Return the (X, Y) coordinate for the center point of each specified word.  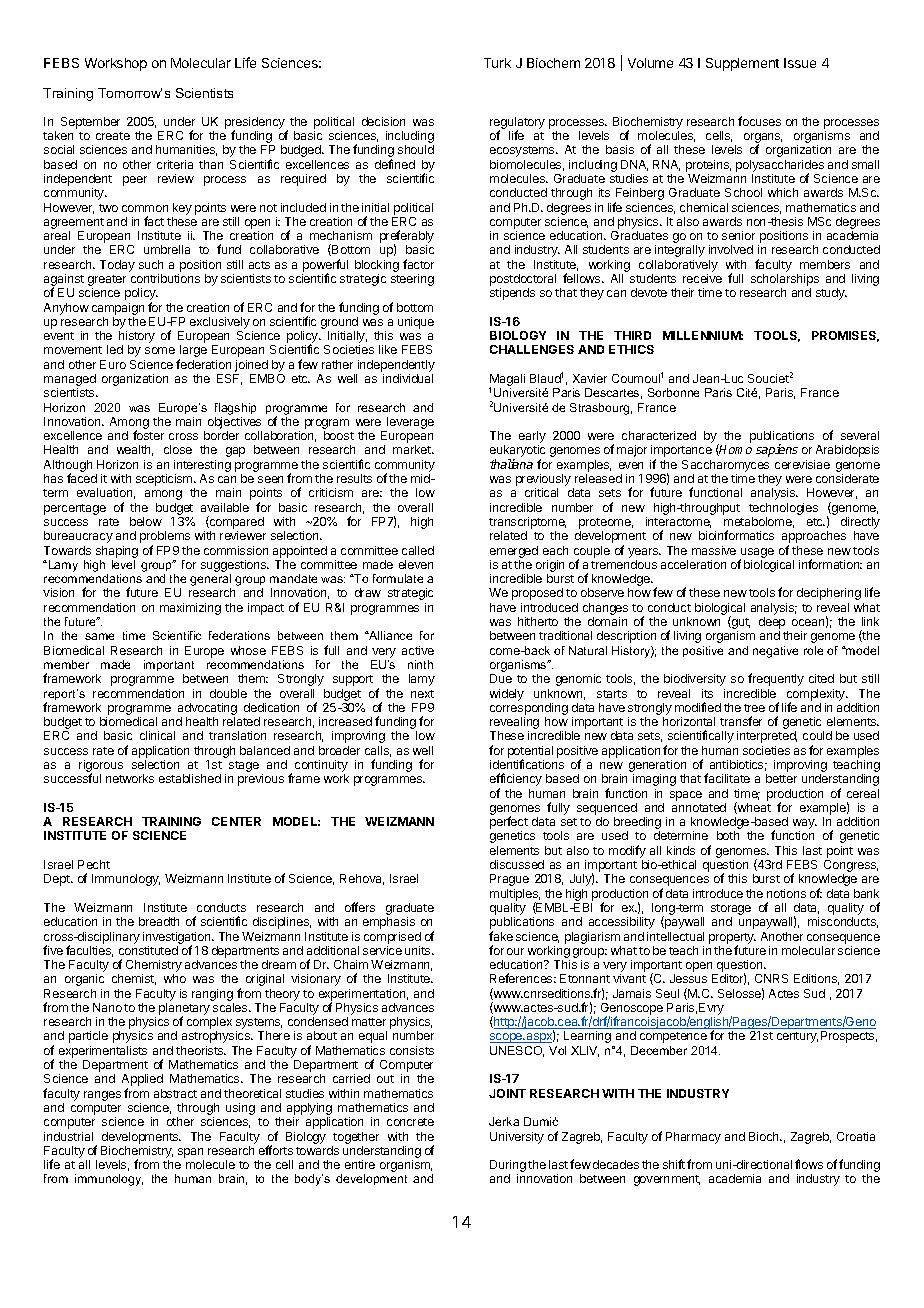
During (508, 1167)
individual (408, 378)
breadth (159, 921)
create (113, 136)
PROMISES (845, 336)
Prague (509, 880)
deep (773, 624)
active (418, 650)
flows (809, 1164)
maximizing (190, 609)
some (160, 350)
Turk (497, 63)
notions (786, 893)
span (191, 1154)
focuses (759, 121)
